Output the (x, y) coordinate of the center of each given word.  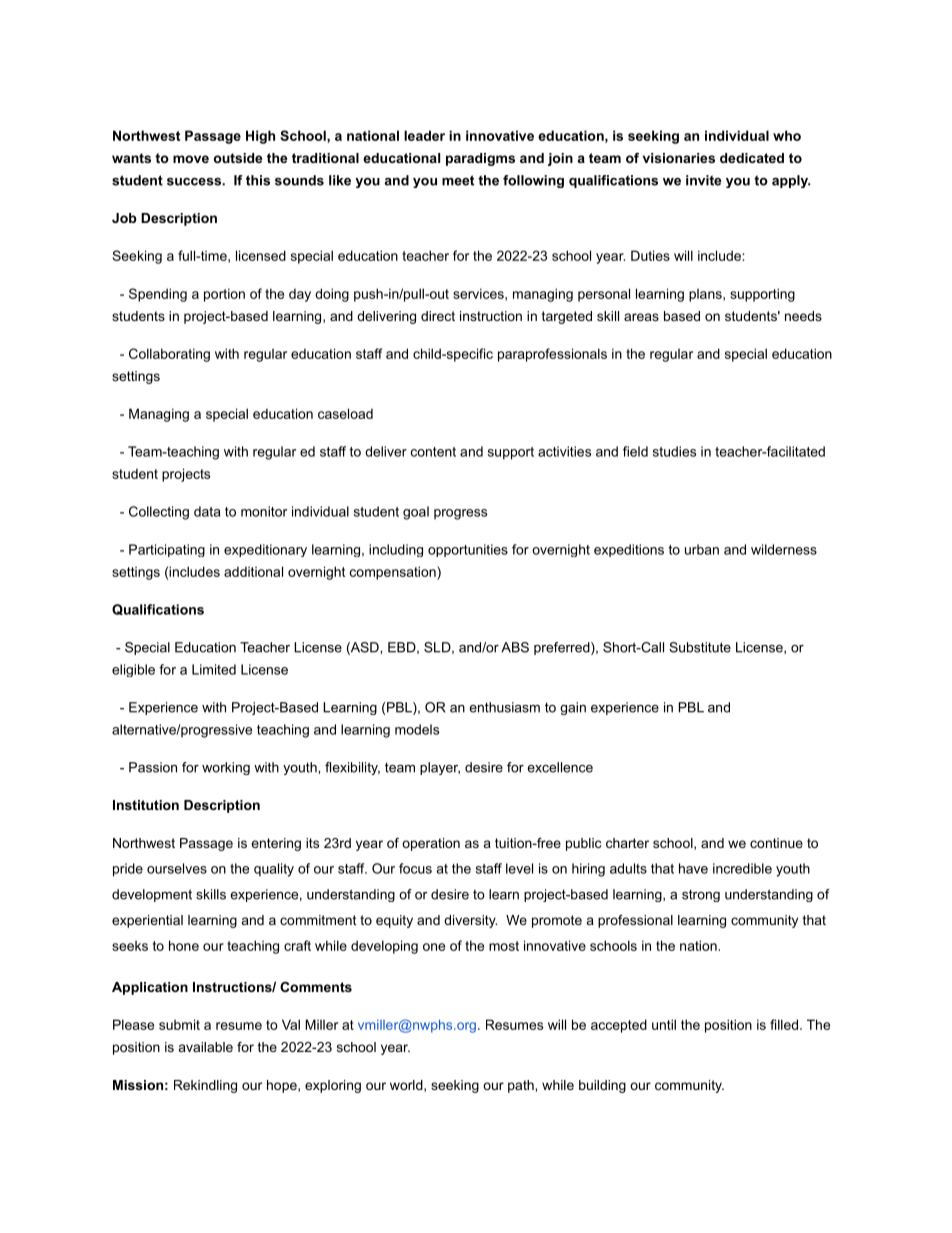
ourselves (177, 868)
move (191, 159)
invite (703, 180)
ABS (515, 647)
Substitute (700, 647)
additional (253, 571)
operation (431, 844)
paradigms (480, 159)
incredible (742, 868)
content (433, 452)
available (206, 1047)
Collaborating (169, 355)
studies (674, 451)
